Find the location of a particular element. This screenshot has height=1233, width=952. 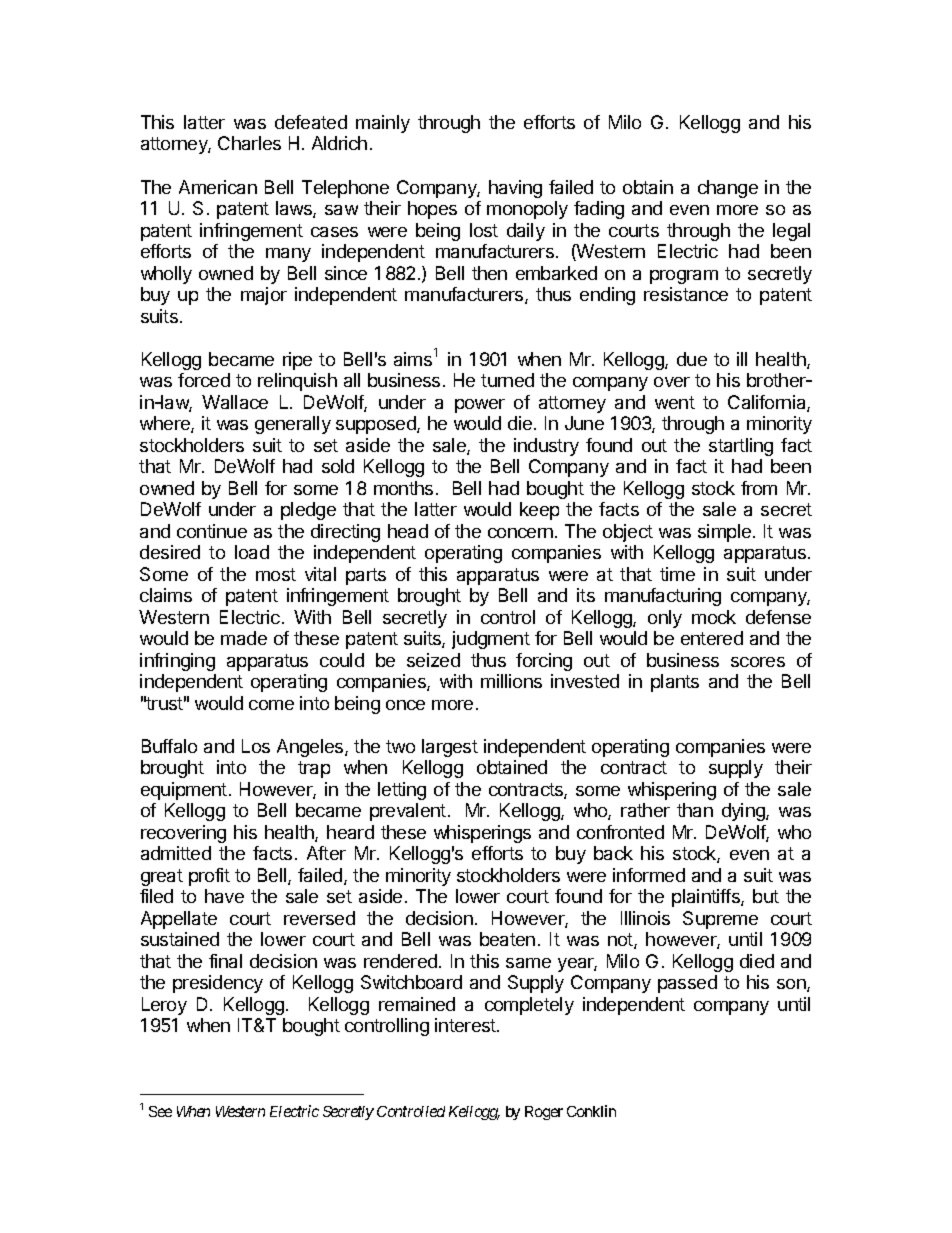

mock is located at coordinates (714, 617).
